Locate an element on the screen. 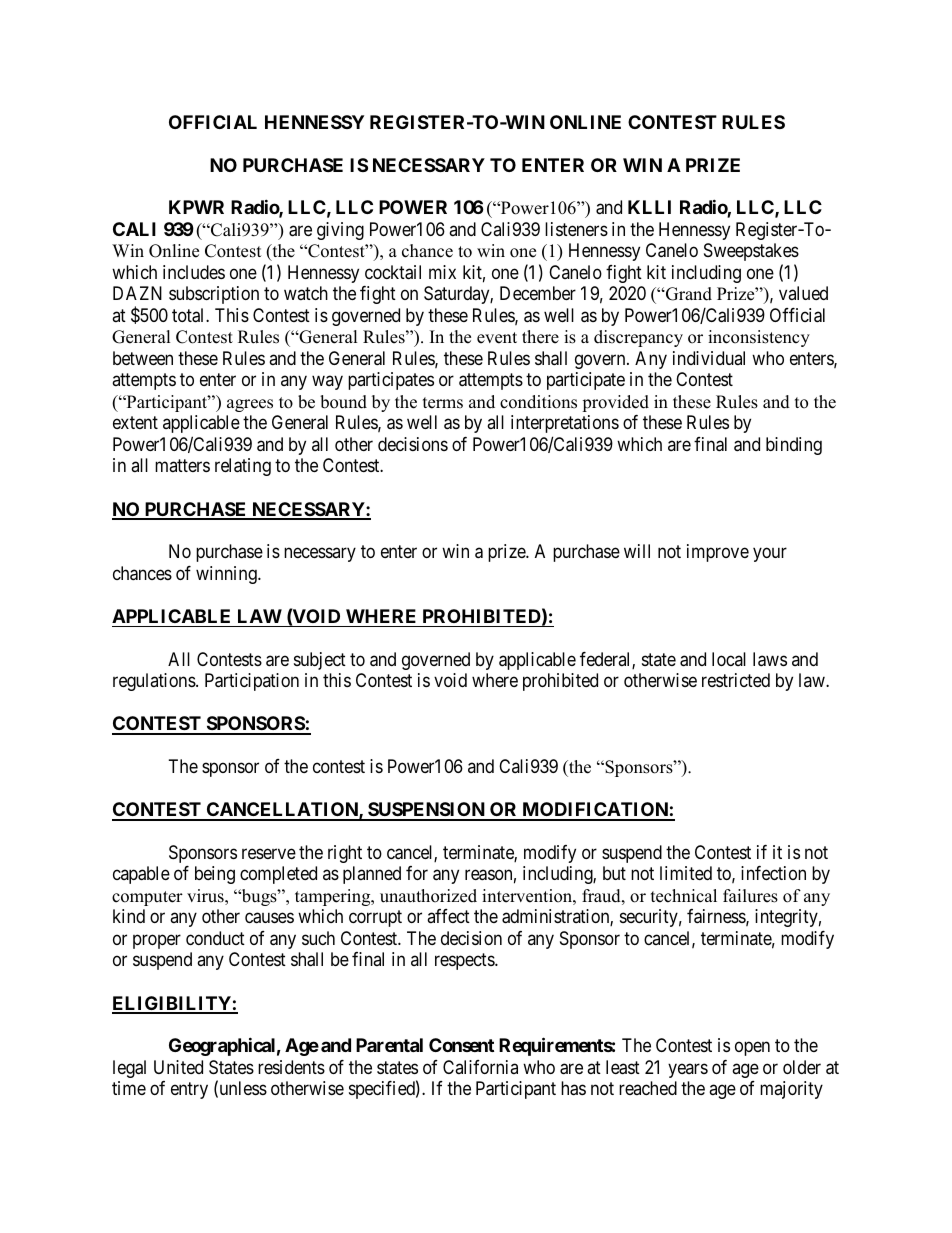 This screenshot has width=952, height=1233. mix is located at coordinates (442, 272).
